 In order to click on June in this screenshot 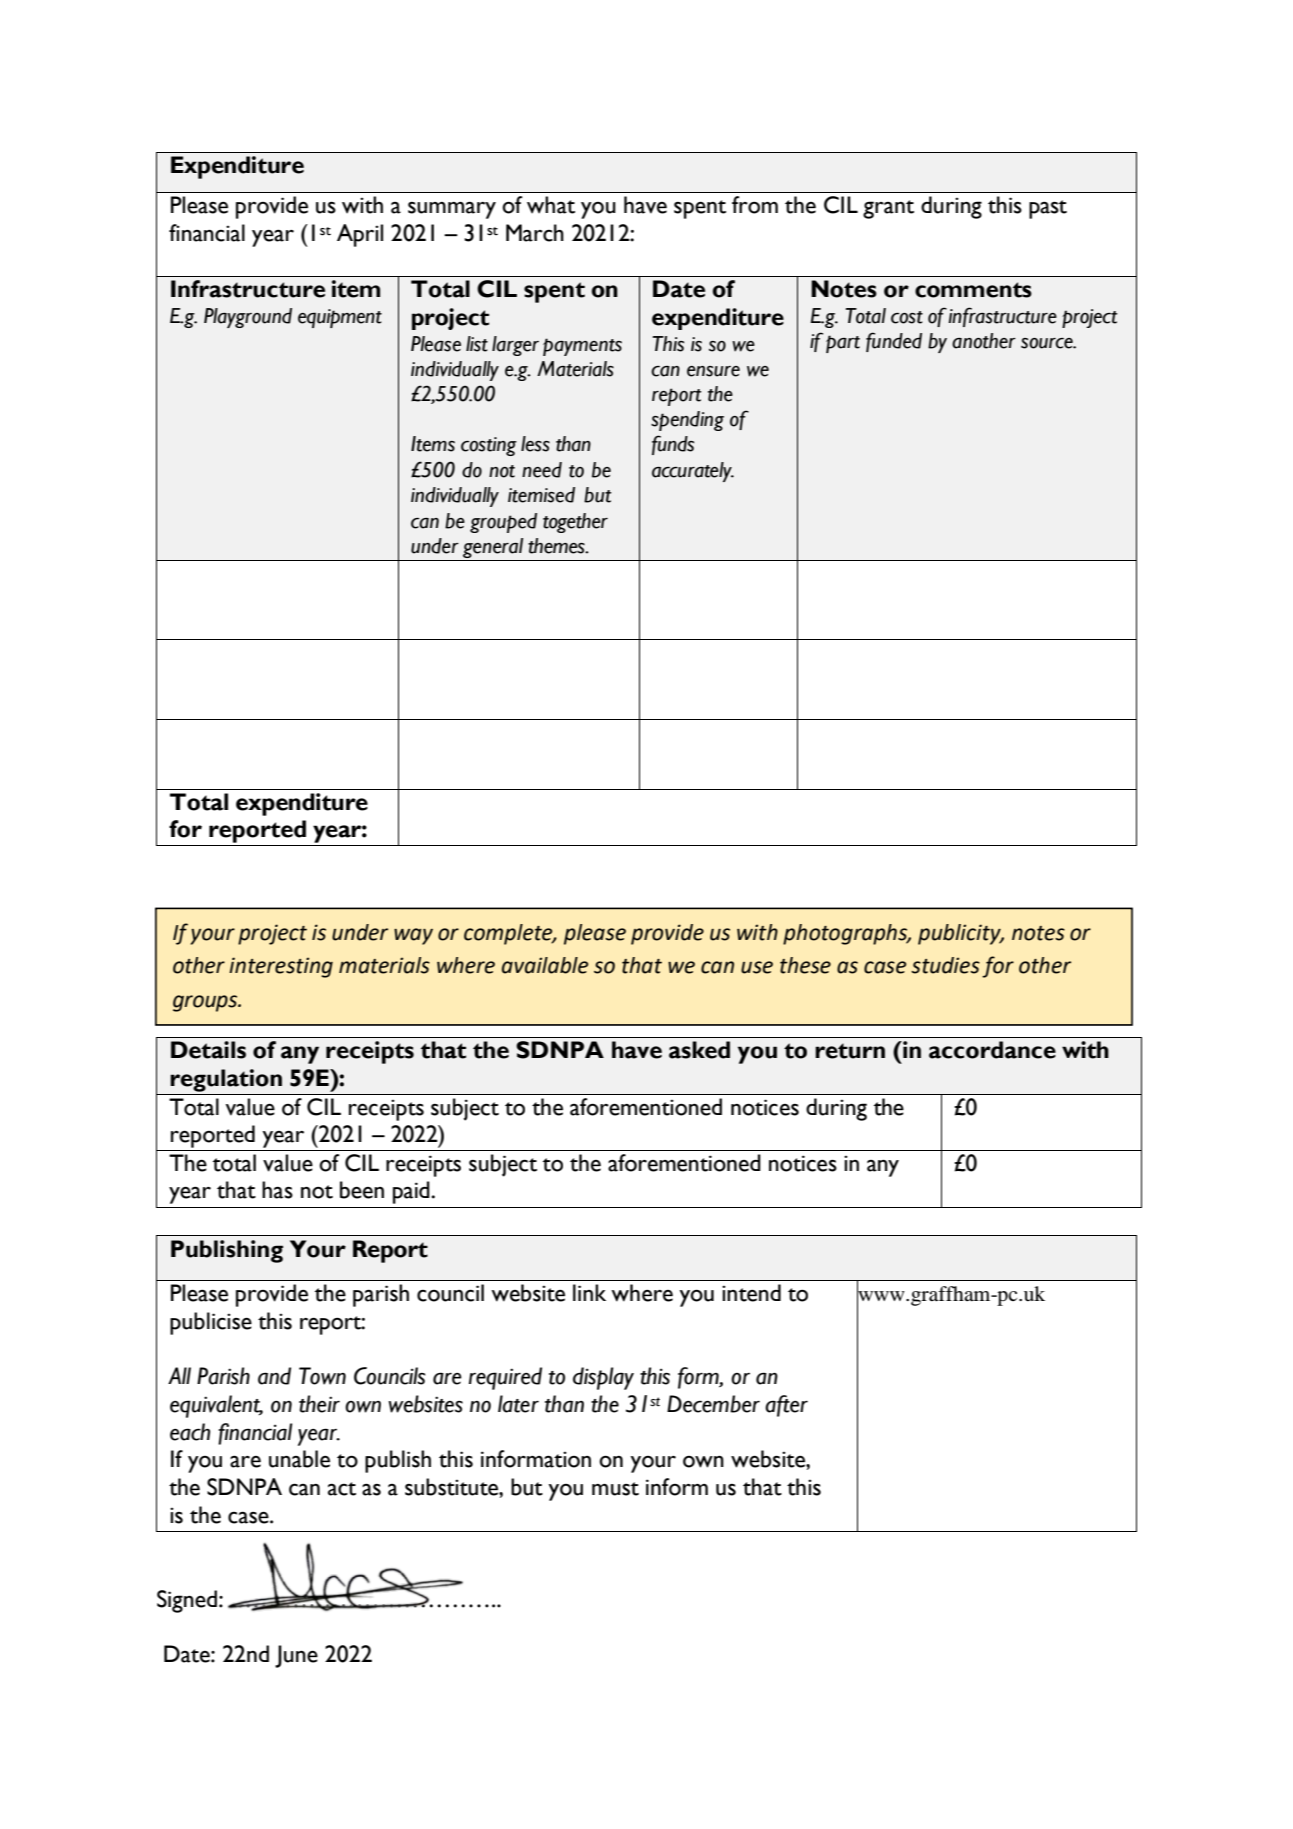, I will do `click(296, 1656)`.
